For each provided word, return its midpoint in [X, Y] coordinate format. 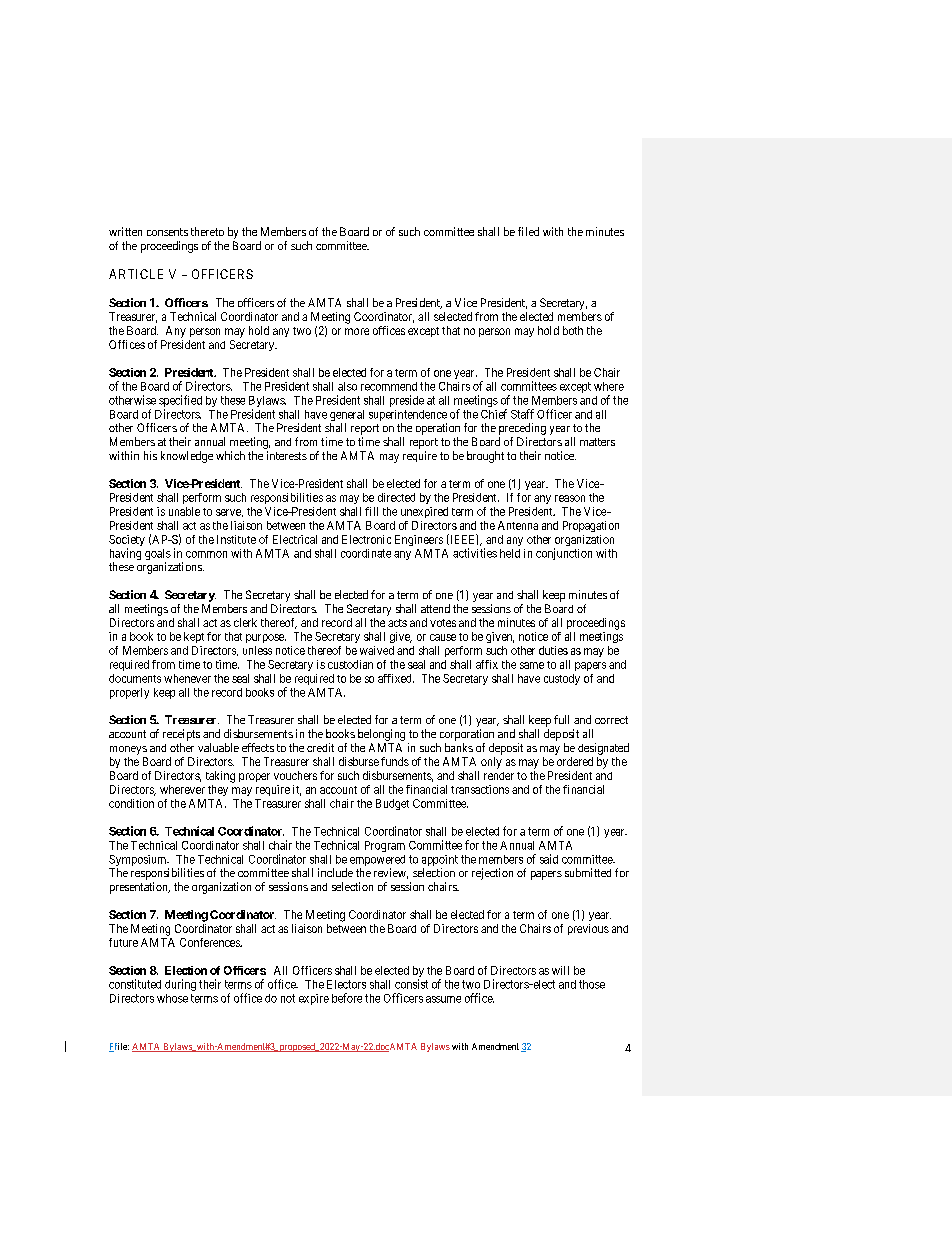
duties [553, 650]
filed [528, 231]
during [180, 985]
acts [397, 623]
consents [167, 232]
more [357, 331]
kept [194, 637]
